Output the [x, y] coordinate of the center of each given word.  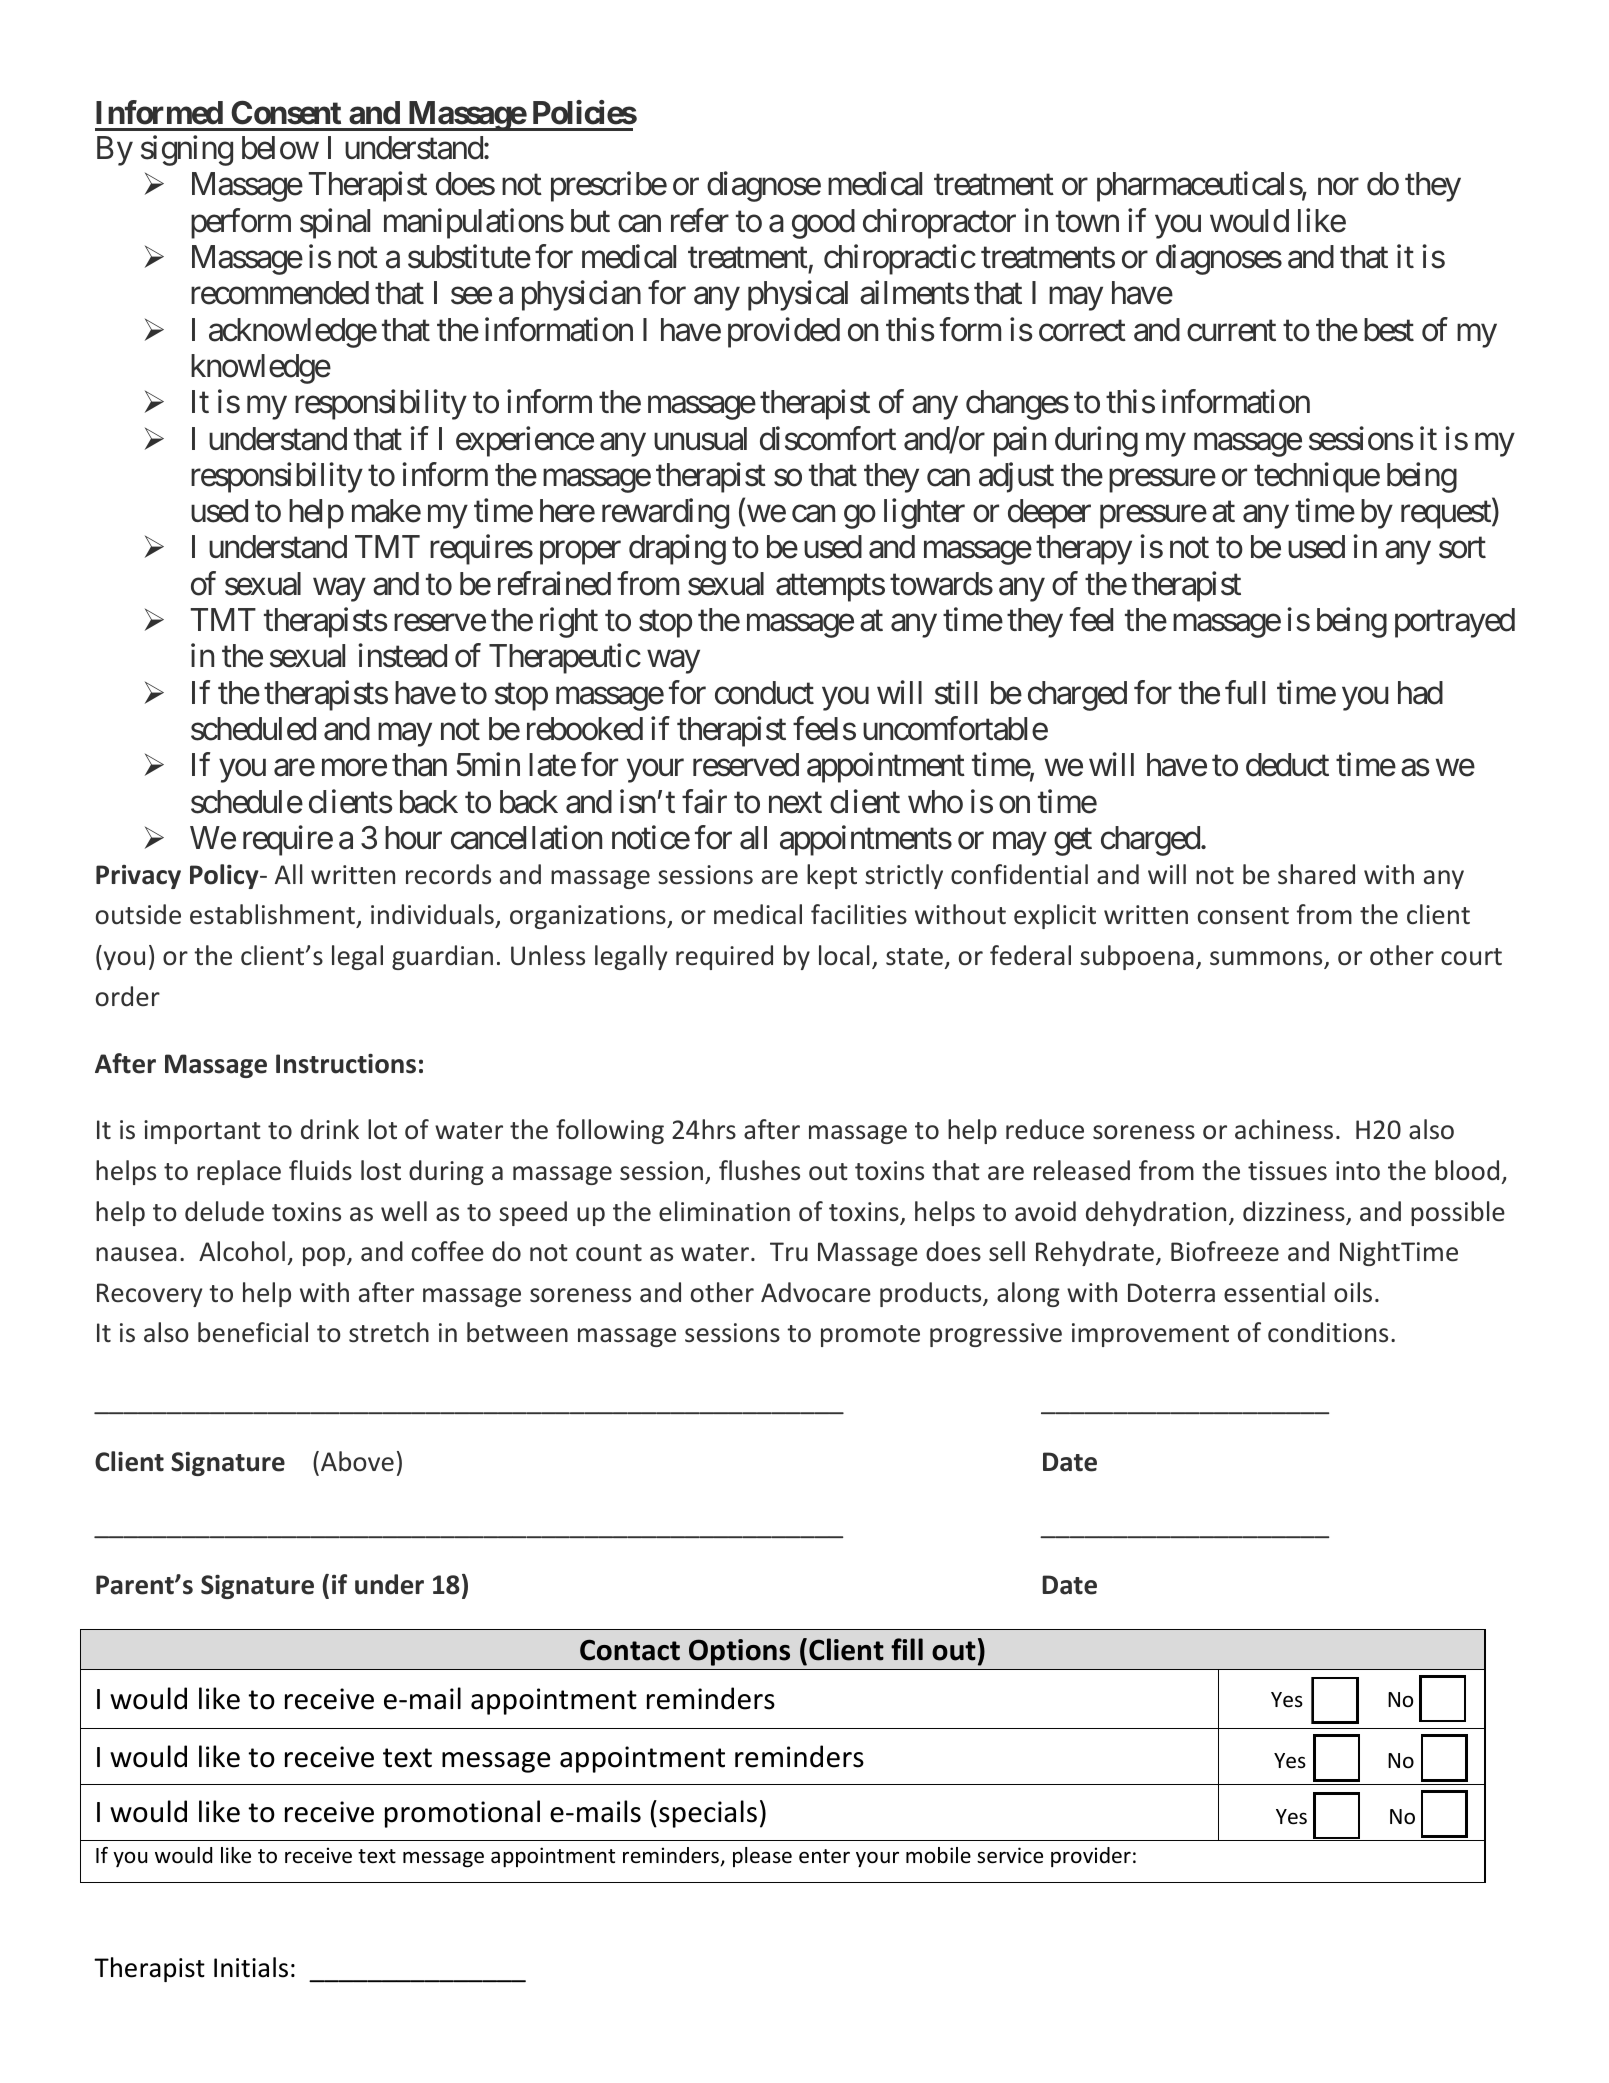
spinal [335, 223]
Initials [251, 1967]
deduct [1287, 765]
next [795, 803]
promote [870, 1336]
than [419, 765]
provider [1091, 1857]
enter [824, 1856]
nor [1338, 187]
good [823, 224]
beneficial [253, 1332]
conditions [1328, 1332]
